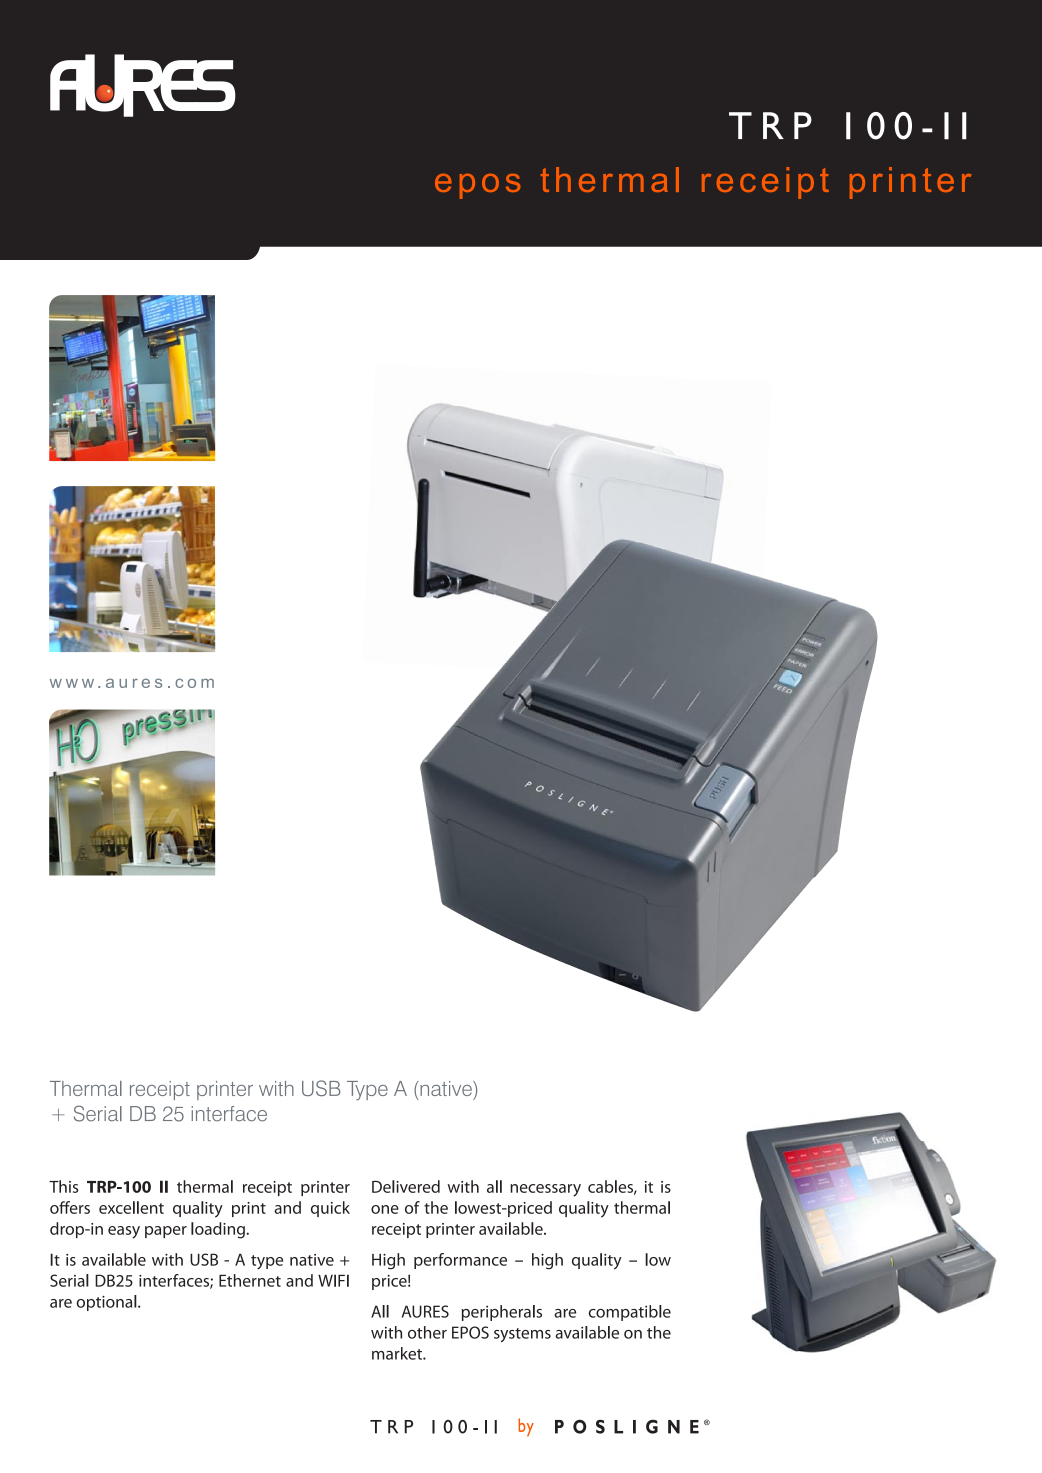 The width and height of the screenshot is (1042, 1473). What do you see at coordinates (545, 1190) in the screenshot?
I see `necessary` at bounding box center [545, 1190].
